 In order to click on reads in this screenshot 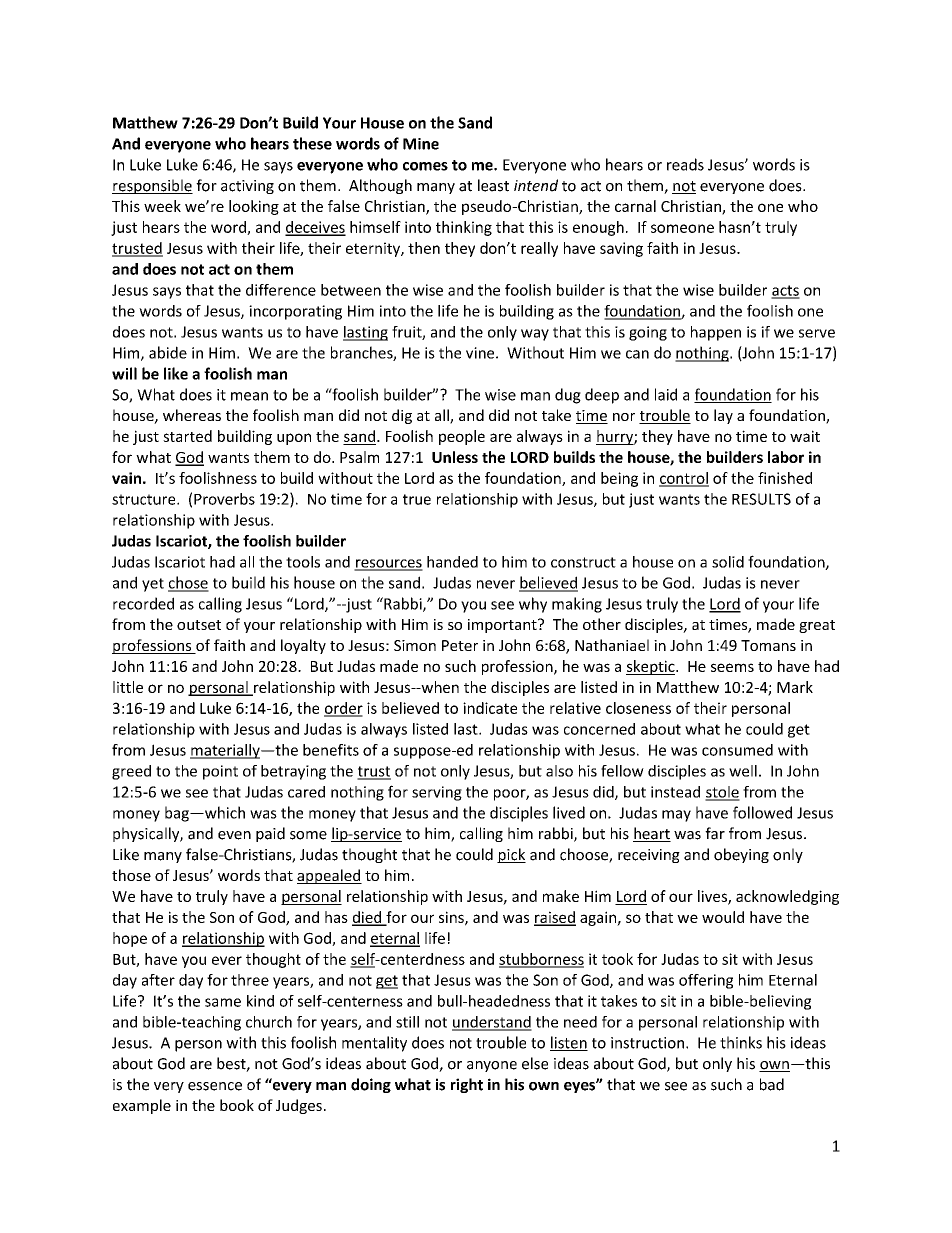, I will do `click(685, 164)`.
